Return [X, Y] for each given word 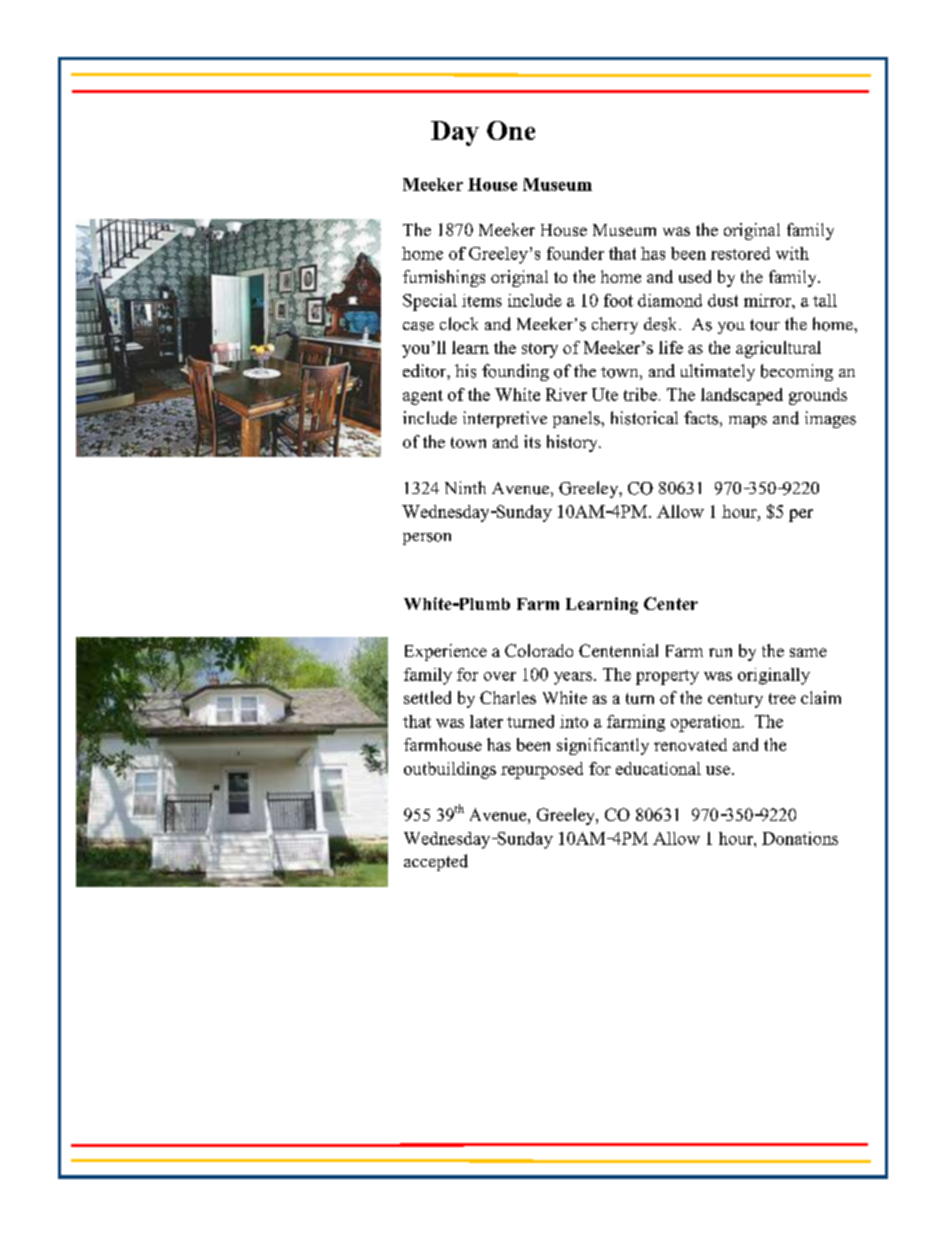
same [808, 652]
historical [644, 418]
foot [618, 300]
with [792, 253]
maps [748, 422]
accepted [436, 862]
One [511, 130]
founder [575, 253]
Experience [446, 652]
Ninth [465, 487]
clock [459, 324]
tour [765, 325]
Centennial [618, 650]
